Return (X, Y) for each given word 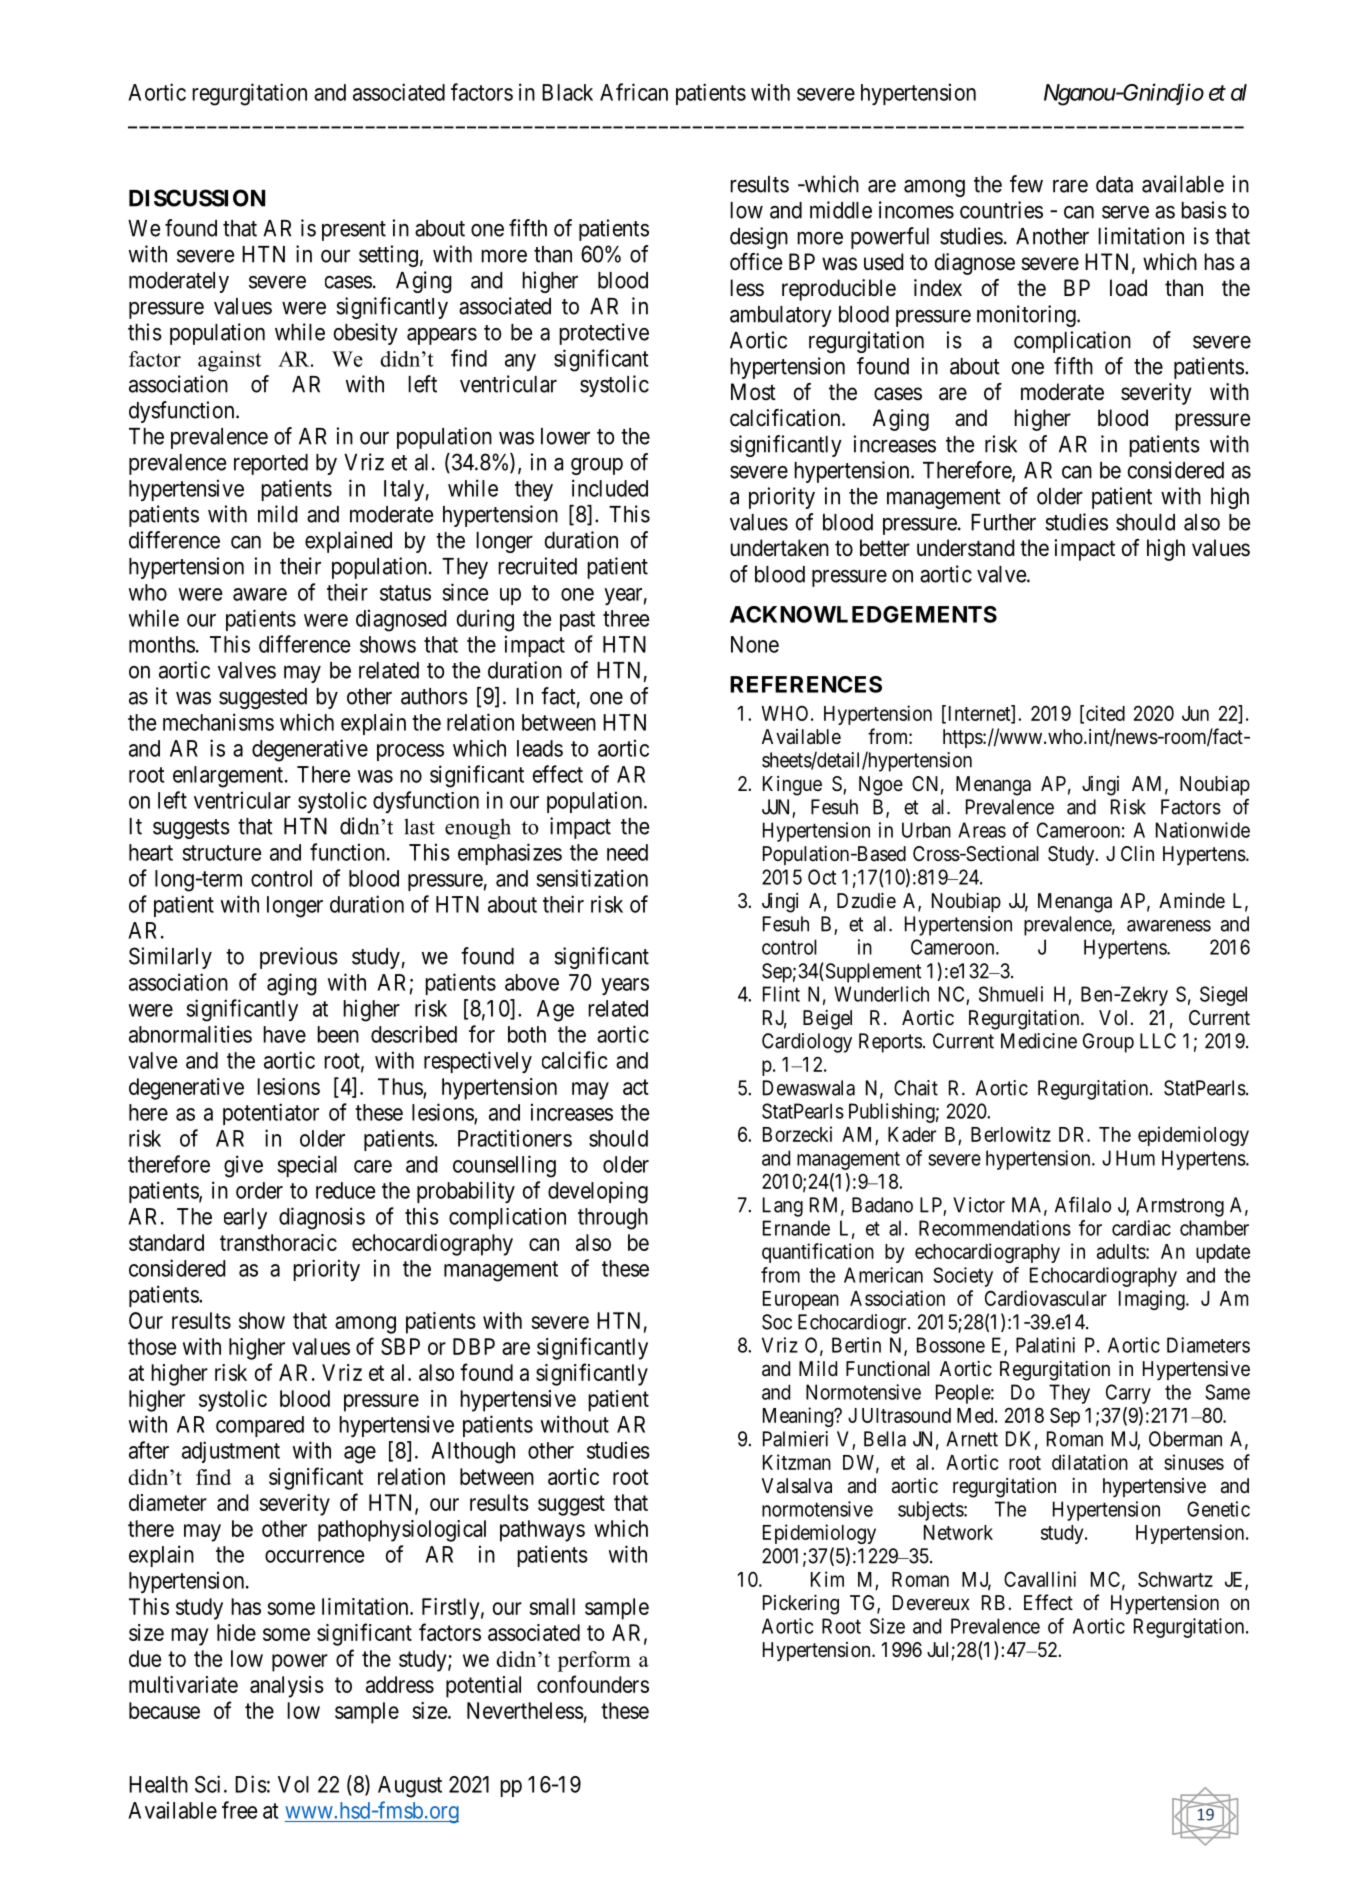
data (1114, 184)
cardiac (1141, 1228)
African (634, 92)
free (239, 1810)
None (755, 644)
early (245, 1218)
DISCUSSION (197, 198)
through (613, 1219)
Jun (1195, 713)
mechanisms (218, 722)
